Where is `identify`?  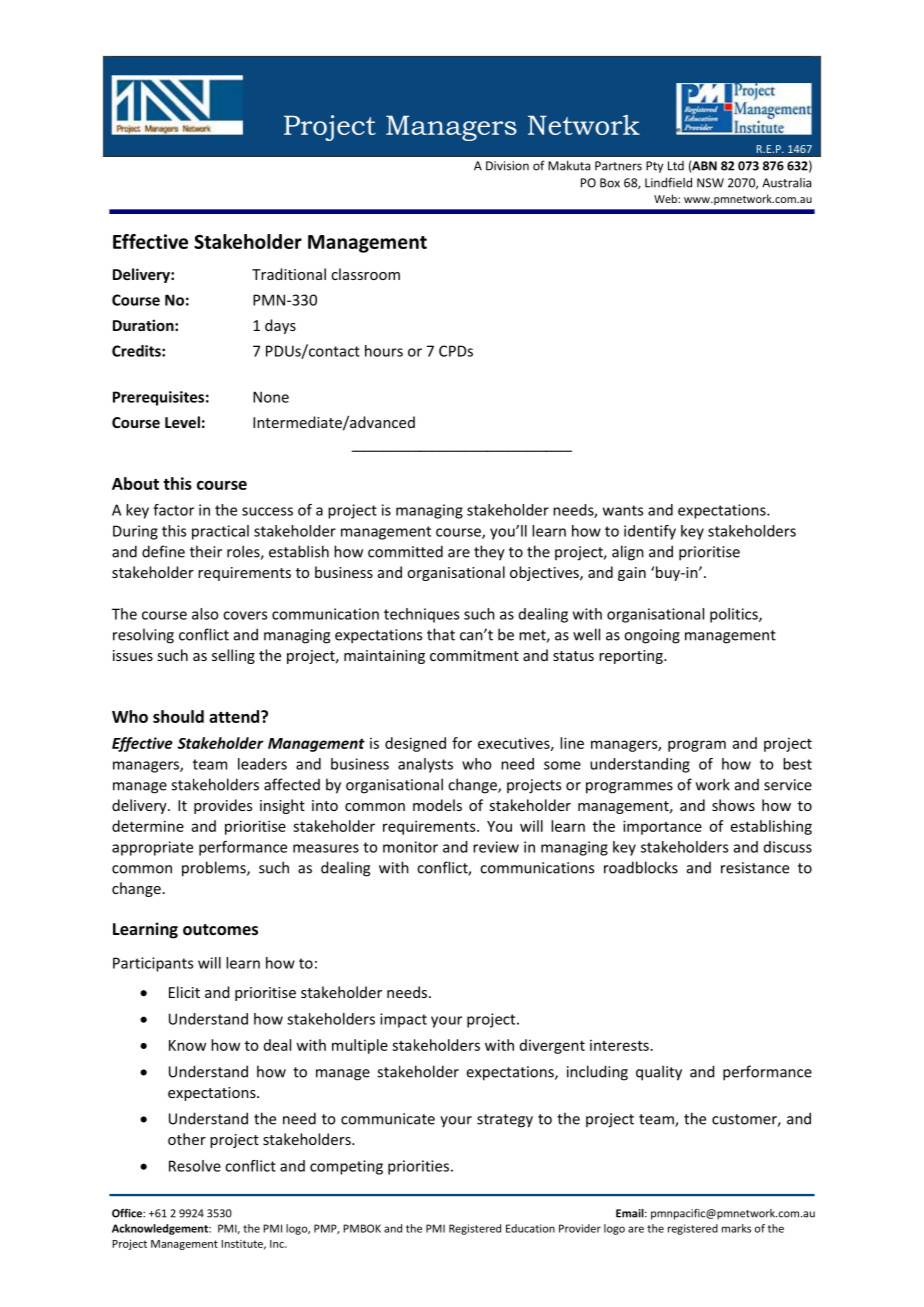
identify is located at coordinates (650, 532).
